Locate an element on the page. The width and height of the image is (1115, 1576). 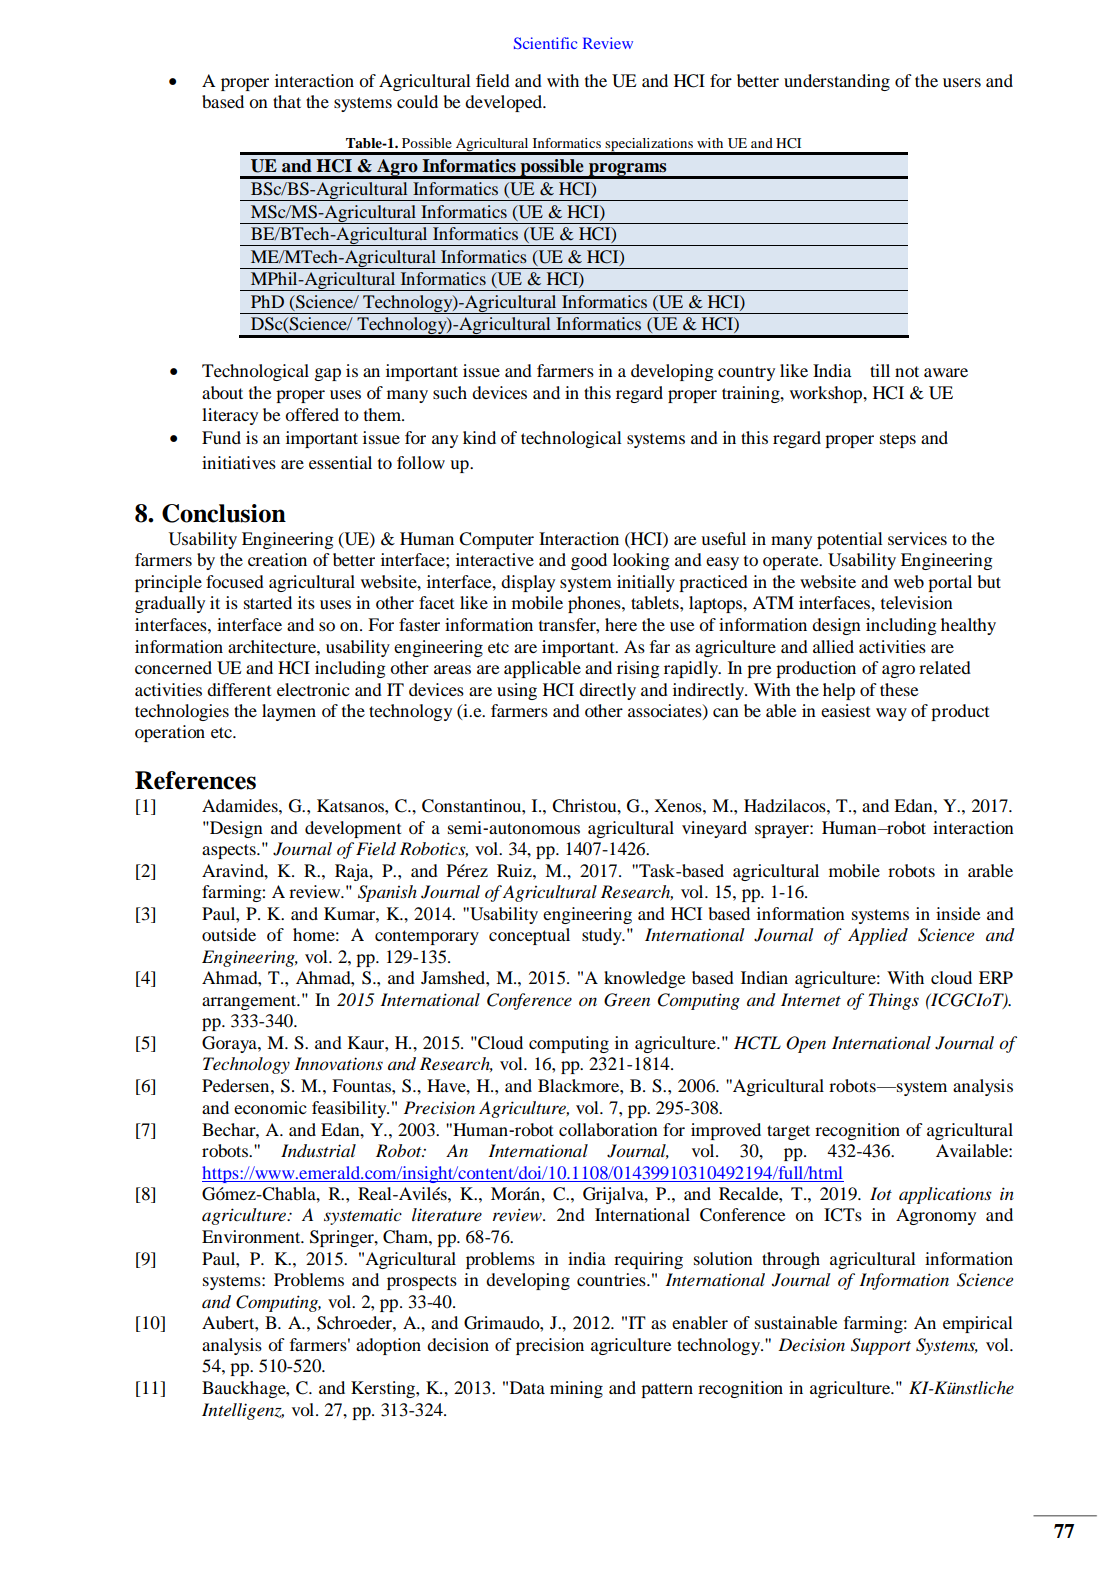
way is located at coordinates (891, 714).
